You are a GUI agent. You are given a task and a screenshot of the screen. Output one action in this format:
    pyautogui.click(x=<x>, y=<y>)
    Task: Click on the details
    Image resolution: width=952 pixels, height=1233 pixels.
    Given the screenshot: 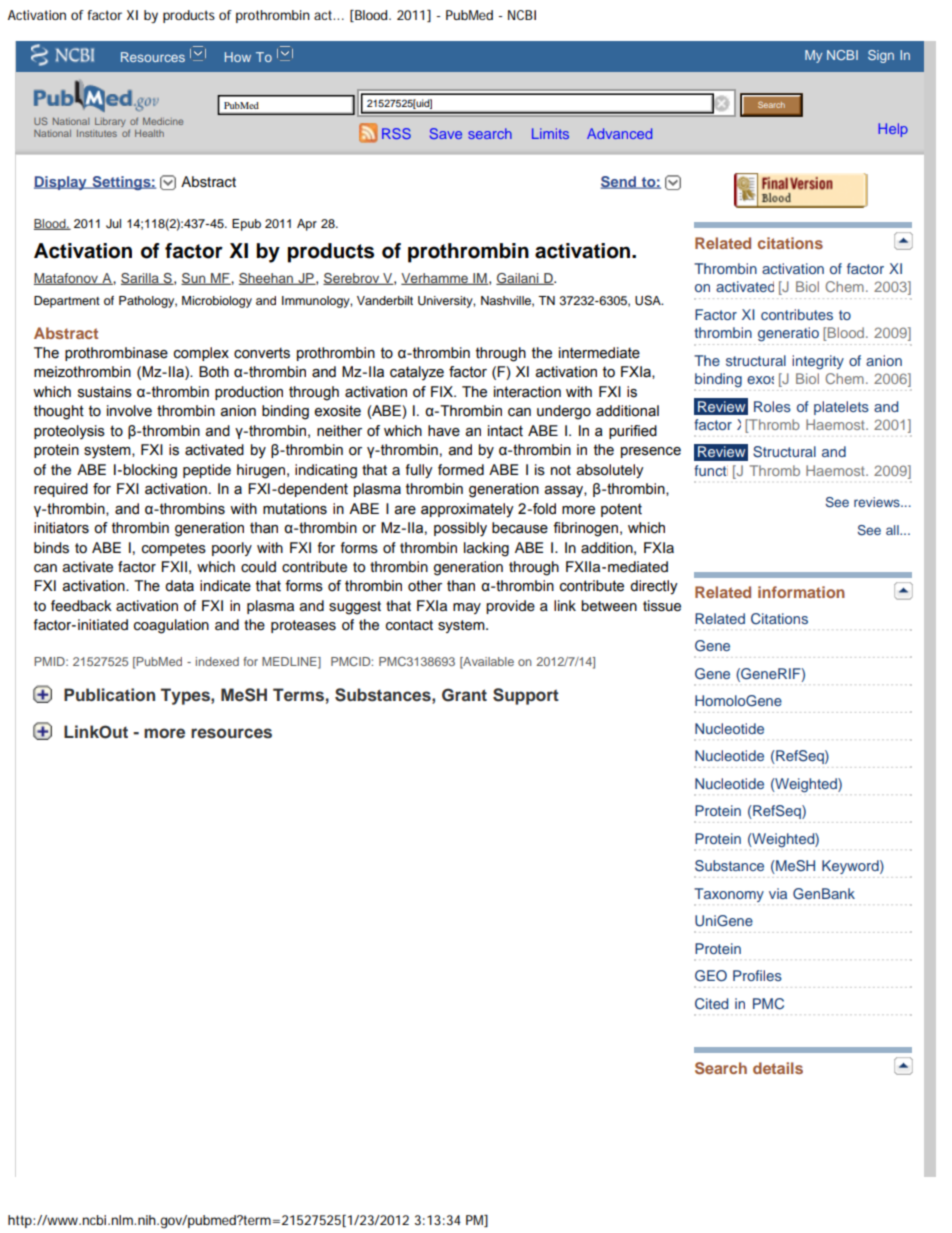 What is the action you would take?
    pyautogui.click(x=778, y=1068)
